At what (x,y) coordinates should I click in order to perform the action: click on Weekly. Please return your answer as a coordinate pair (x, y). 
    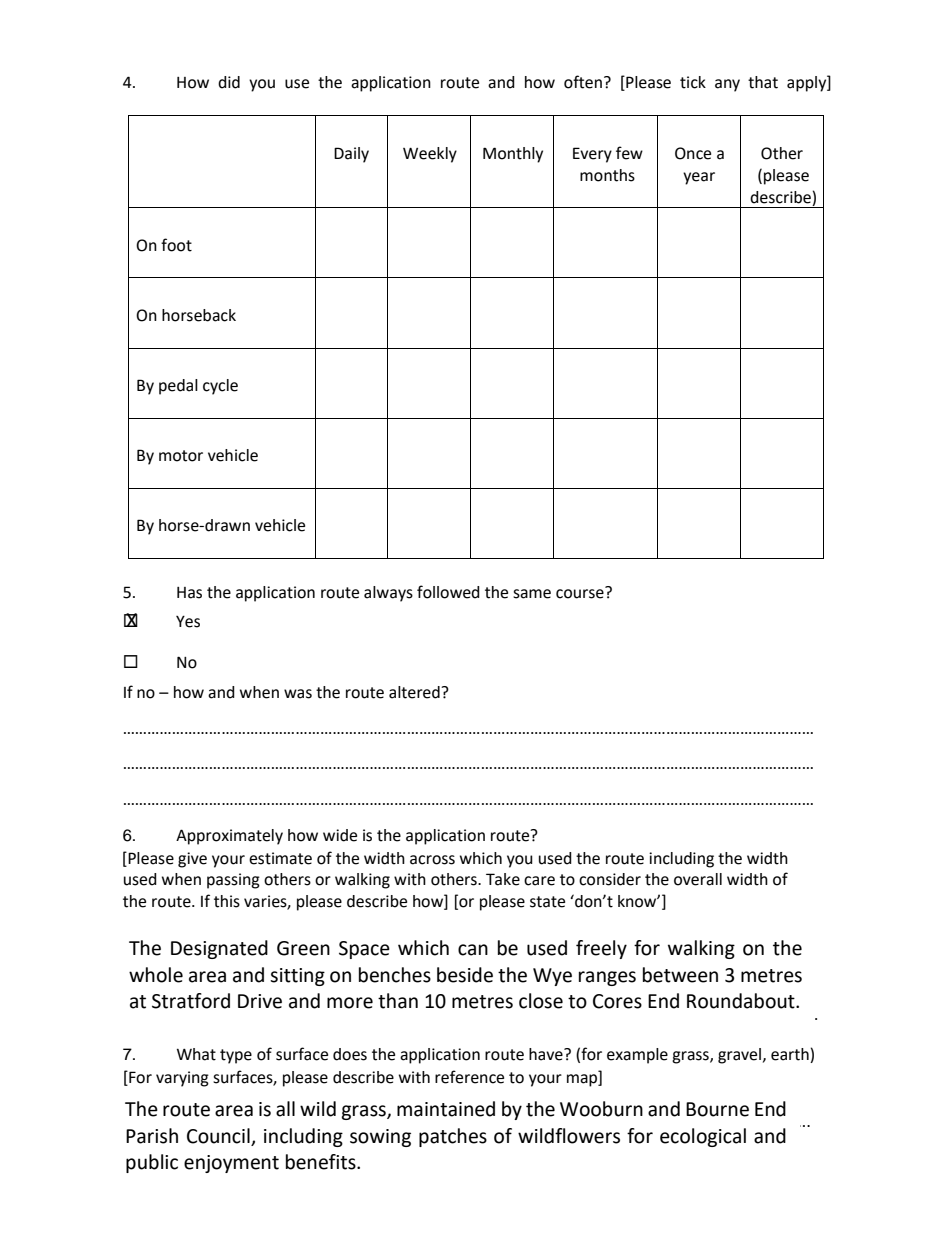
    Looking at the image, I should click on (430, 155).
